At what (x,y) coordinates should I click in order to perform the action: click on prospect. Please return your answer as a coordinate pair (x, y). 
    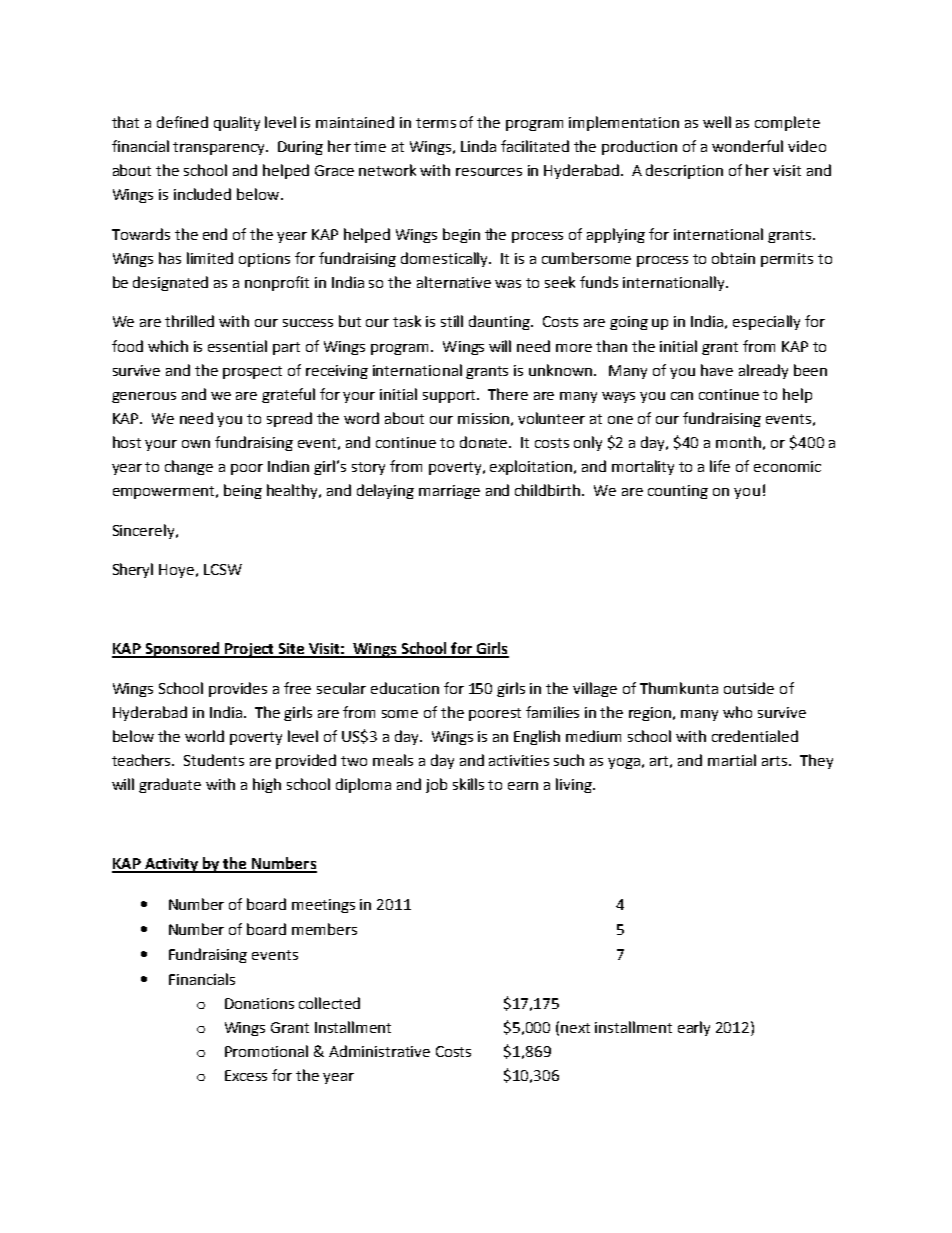
    Looking at the image, I should click on (252, 372).
